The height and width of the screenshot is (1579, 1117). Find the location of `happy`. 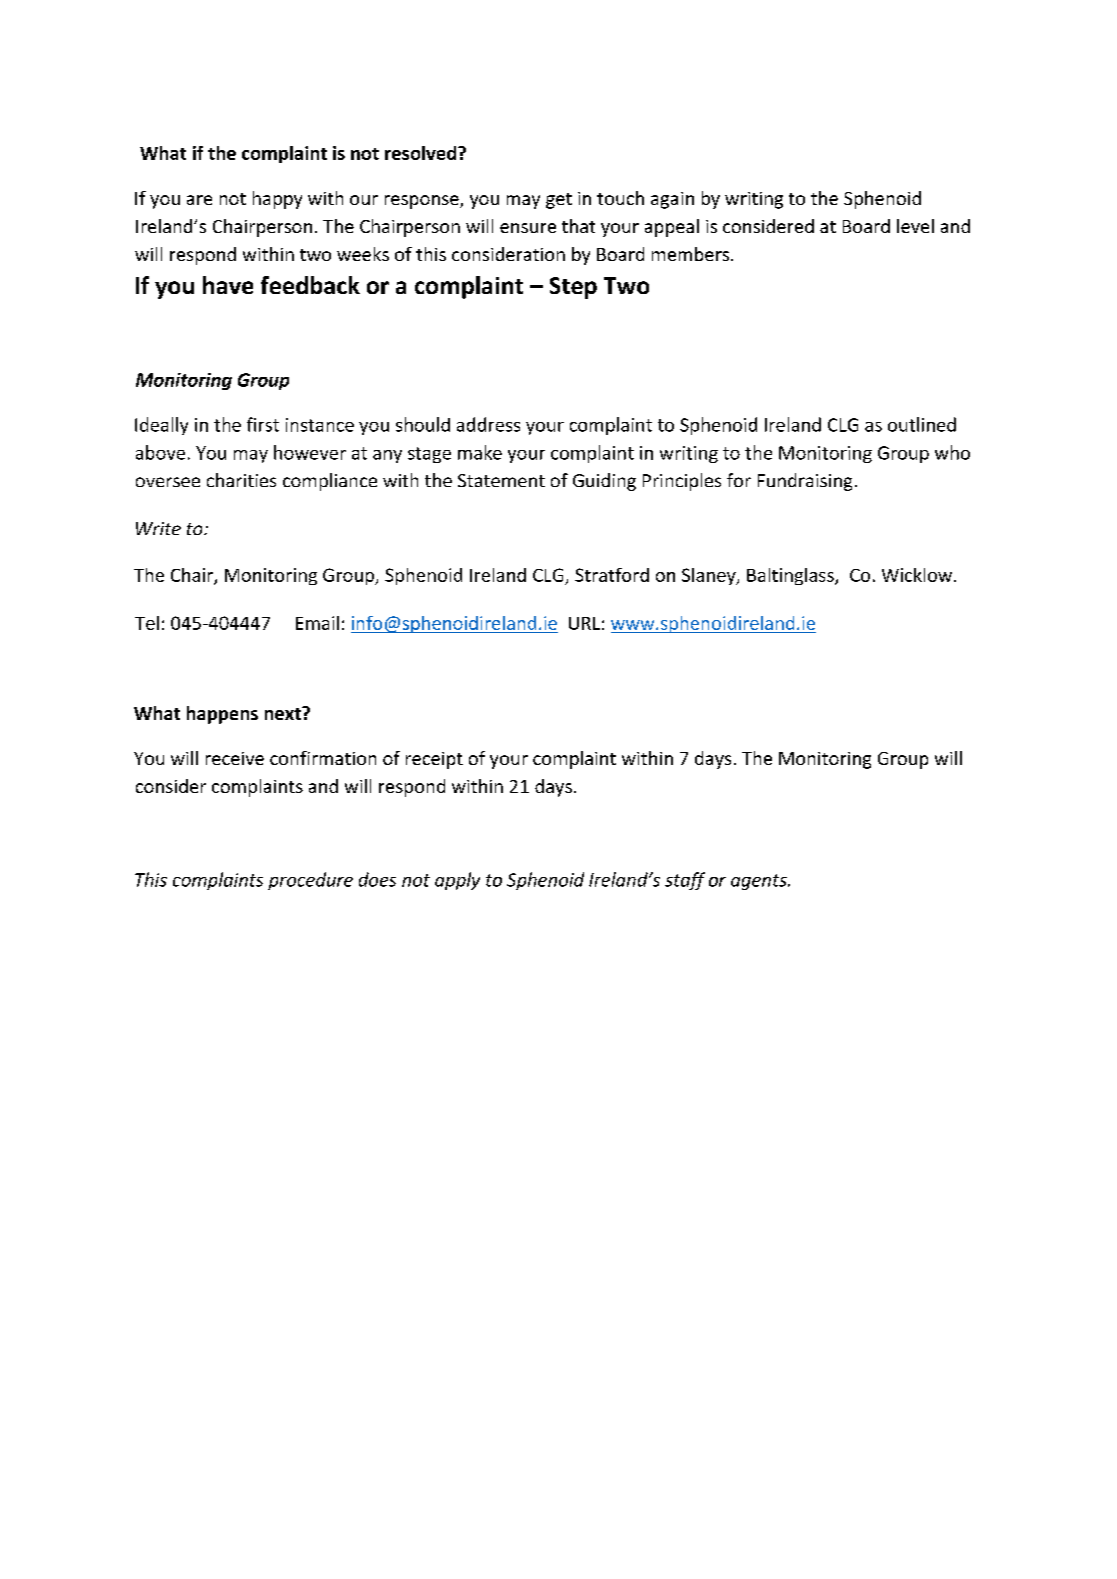

happy is located at coordinates (277, 200).
